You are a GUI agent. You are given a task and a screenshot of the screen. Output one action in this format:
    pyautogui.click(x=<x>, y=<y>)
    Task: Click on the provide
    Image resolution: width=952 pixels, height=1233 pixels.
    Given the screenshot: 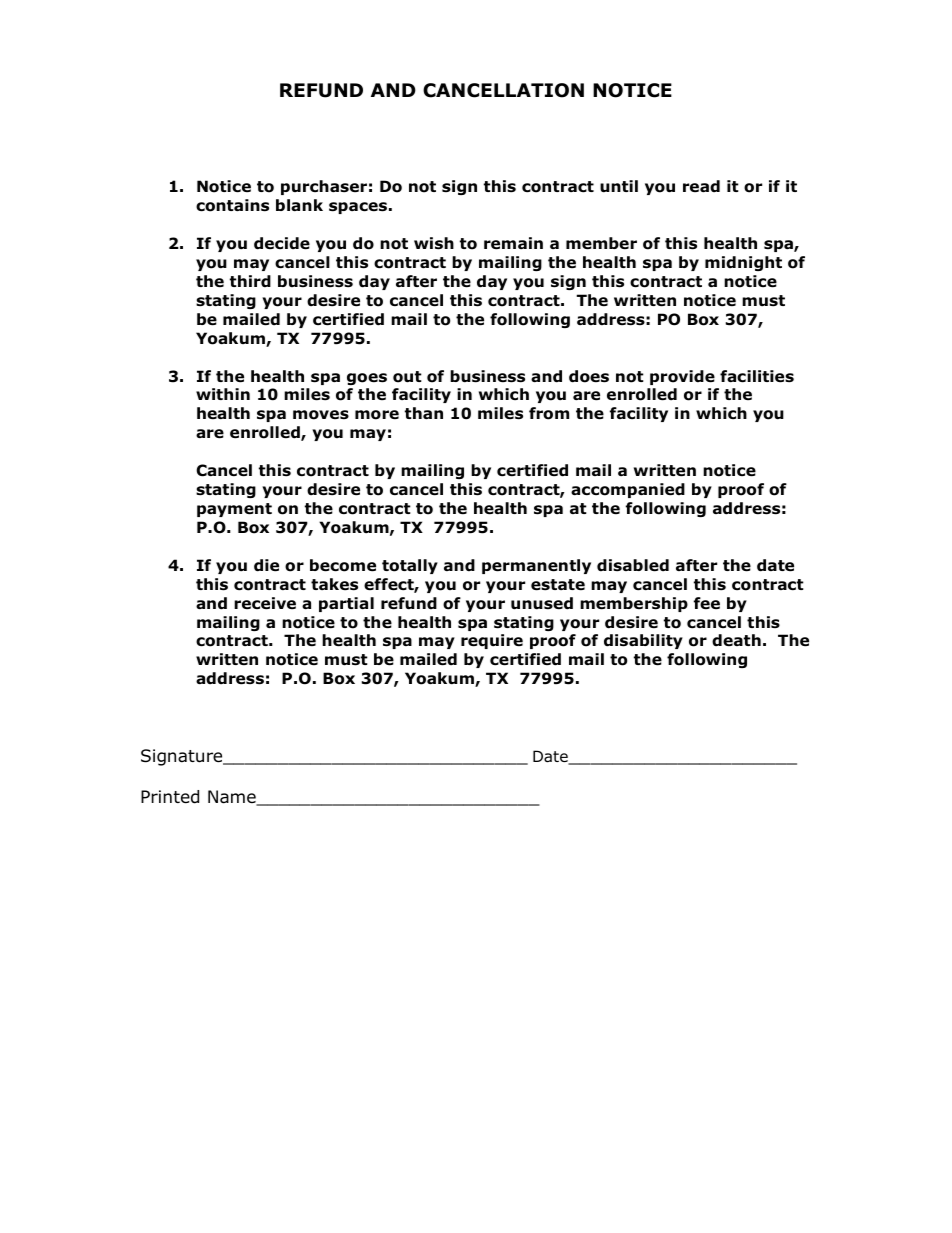 What is the action you would take?
    pyautogui.click(x=682, y=377)
